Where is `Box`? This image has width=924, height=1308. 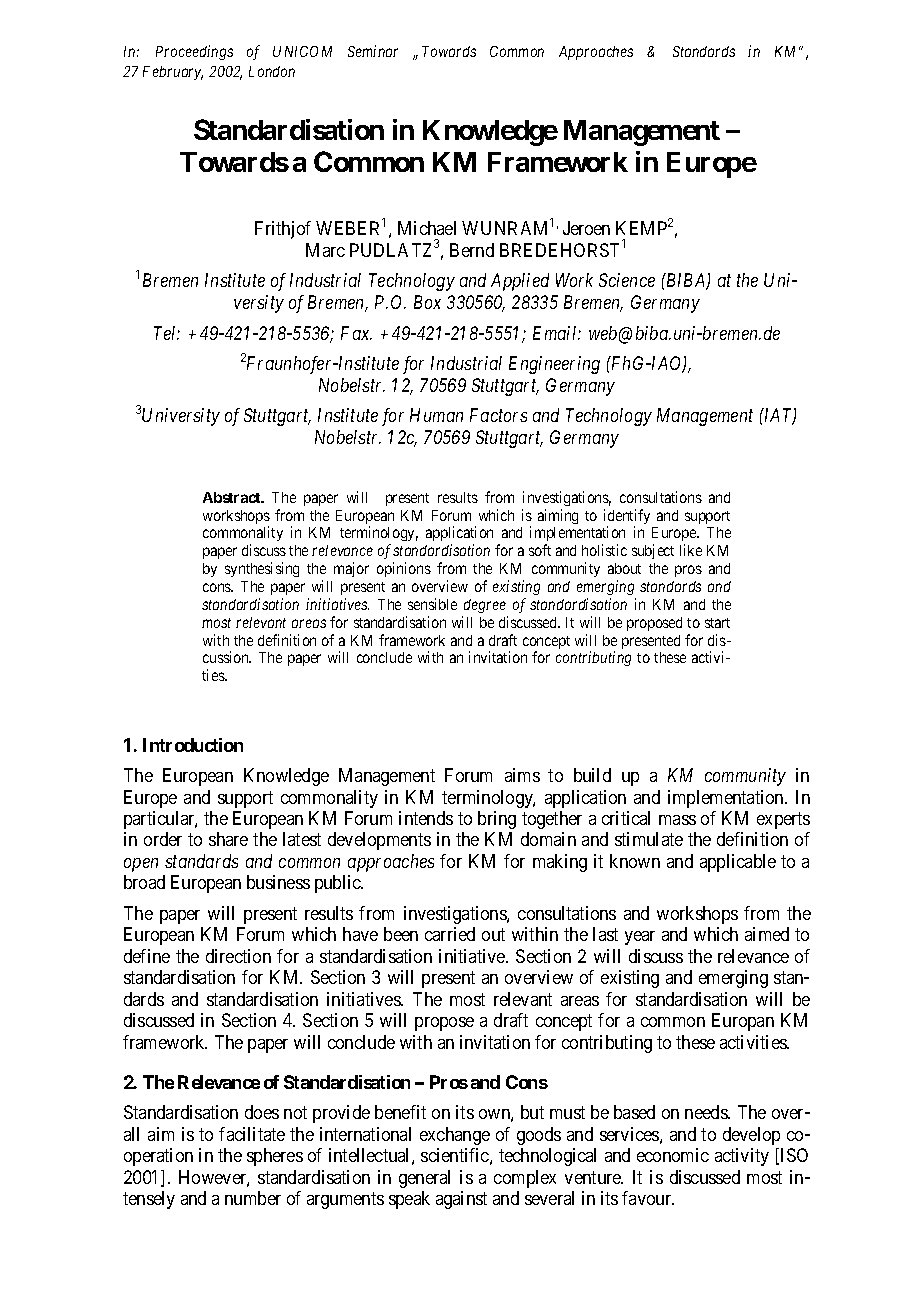 Box is located at coordinates (427, 302).
